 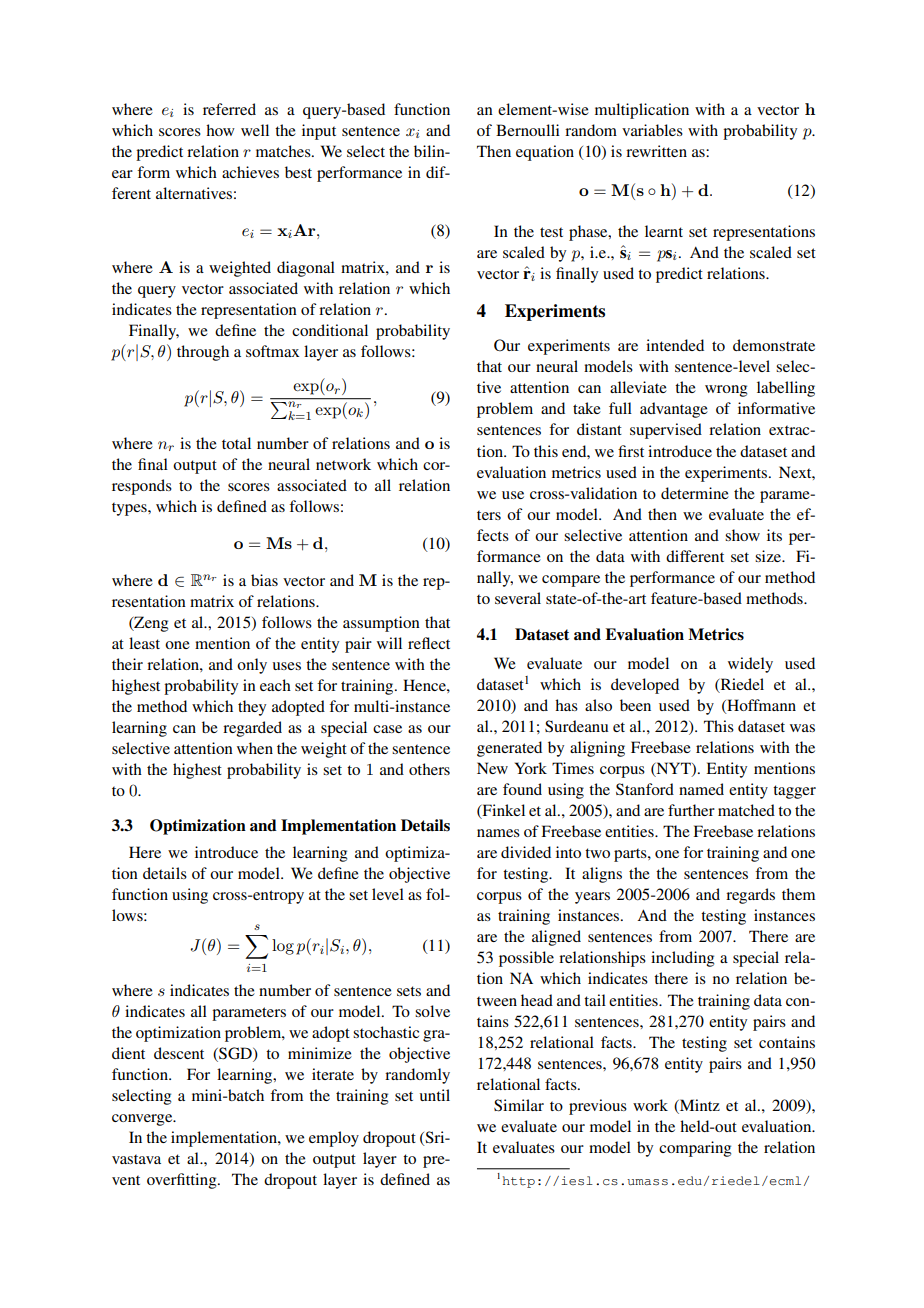 I want to click on rewritten, so click(x=656, y=151).
